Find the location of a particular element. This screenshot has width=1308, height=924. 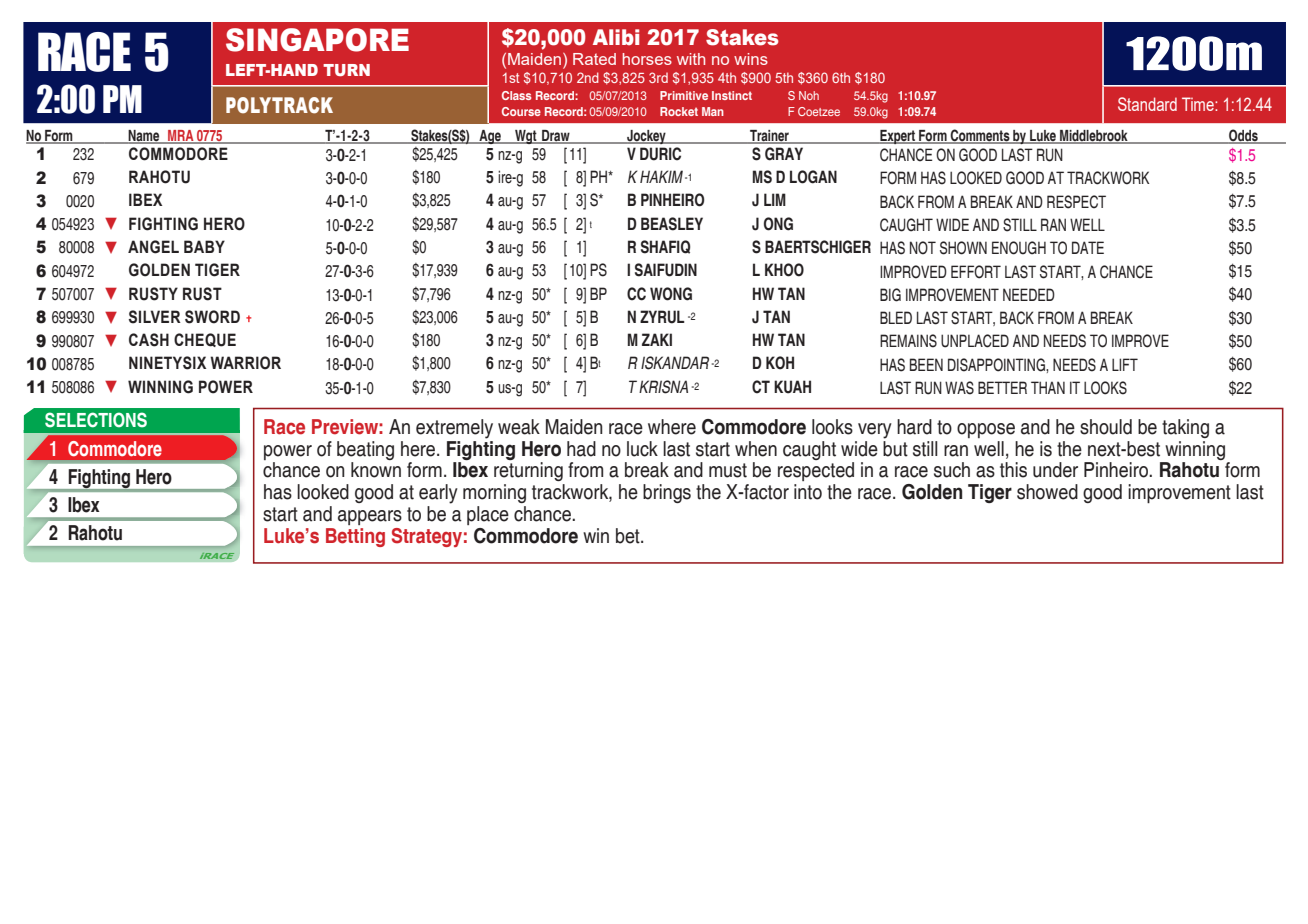

SWORD is located at coordinates (212, 317).
